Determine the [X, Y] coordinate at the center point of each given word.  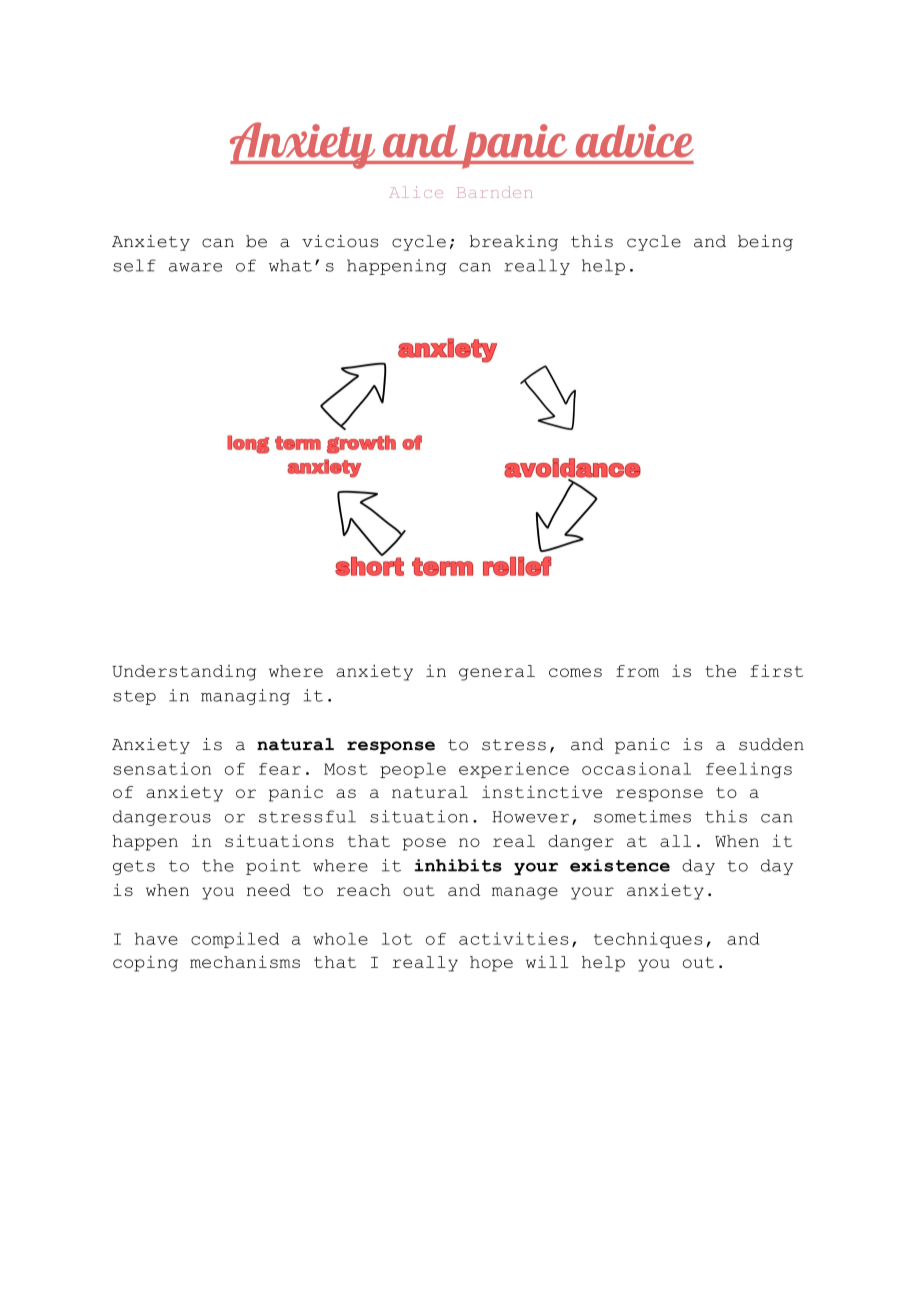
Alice [416, 192]
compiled [235, 940]
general [497, 673]
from [637, 671]
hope [491, 964]
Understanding [184, 673]
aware [195, 267]
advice [635, 141]
